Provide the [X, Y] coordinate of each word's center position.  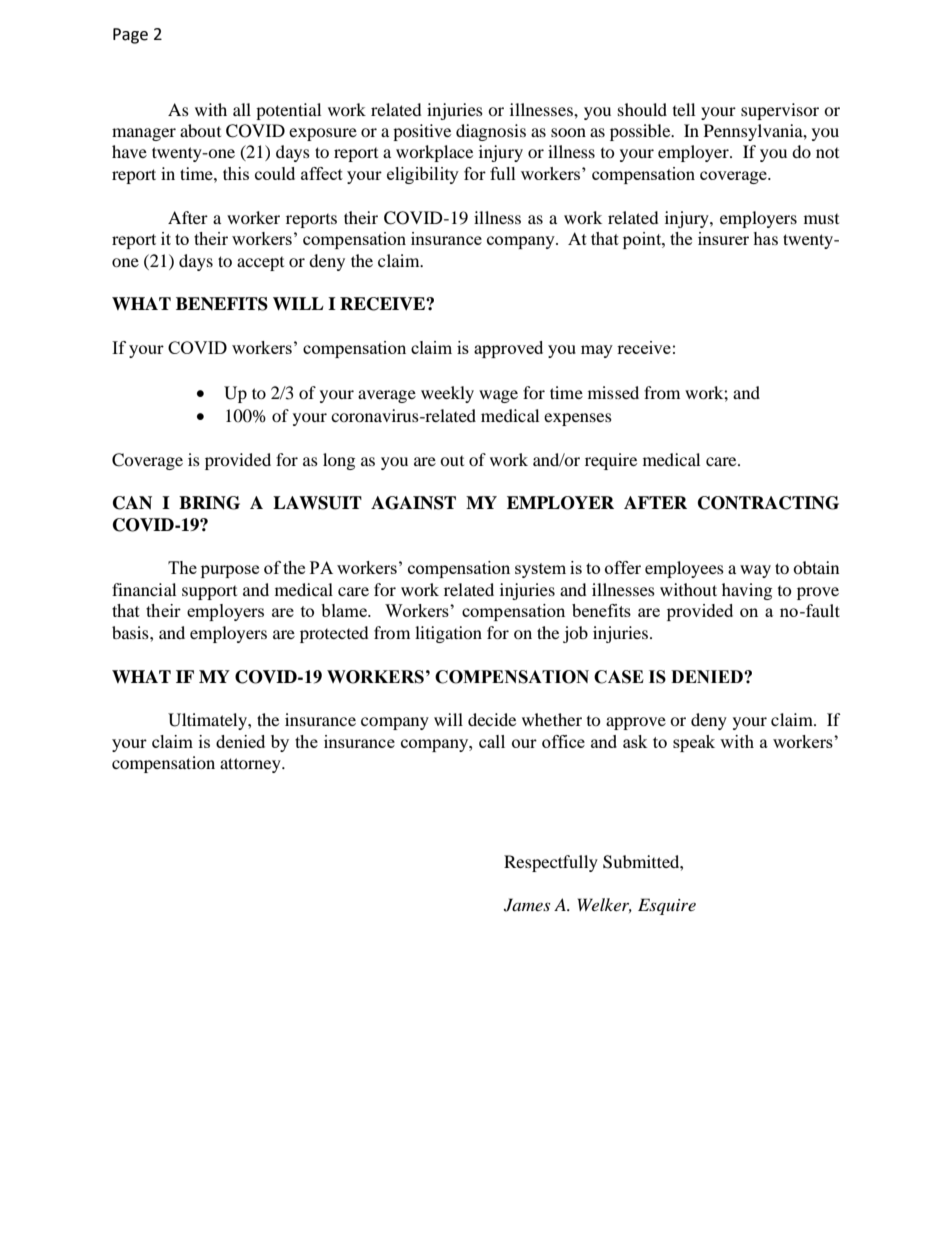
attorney [251, 765]
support [209, 593]
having [747, 591]
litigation [448, 634]
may [597, 351]
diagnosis [491, 132]
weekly [447, 394]
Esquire [667, 906]
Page [130, 36]
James [527, 905]
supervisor [780, 111]
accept [260, 264]
